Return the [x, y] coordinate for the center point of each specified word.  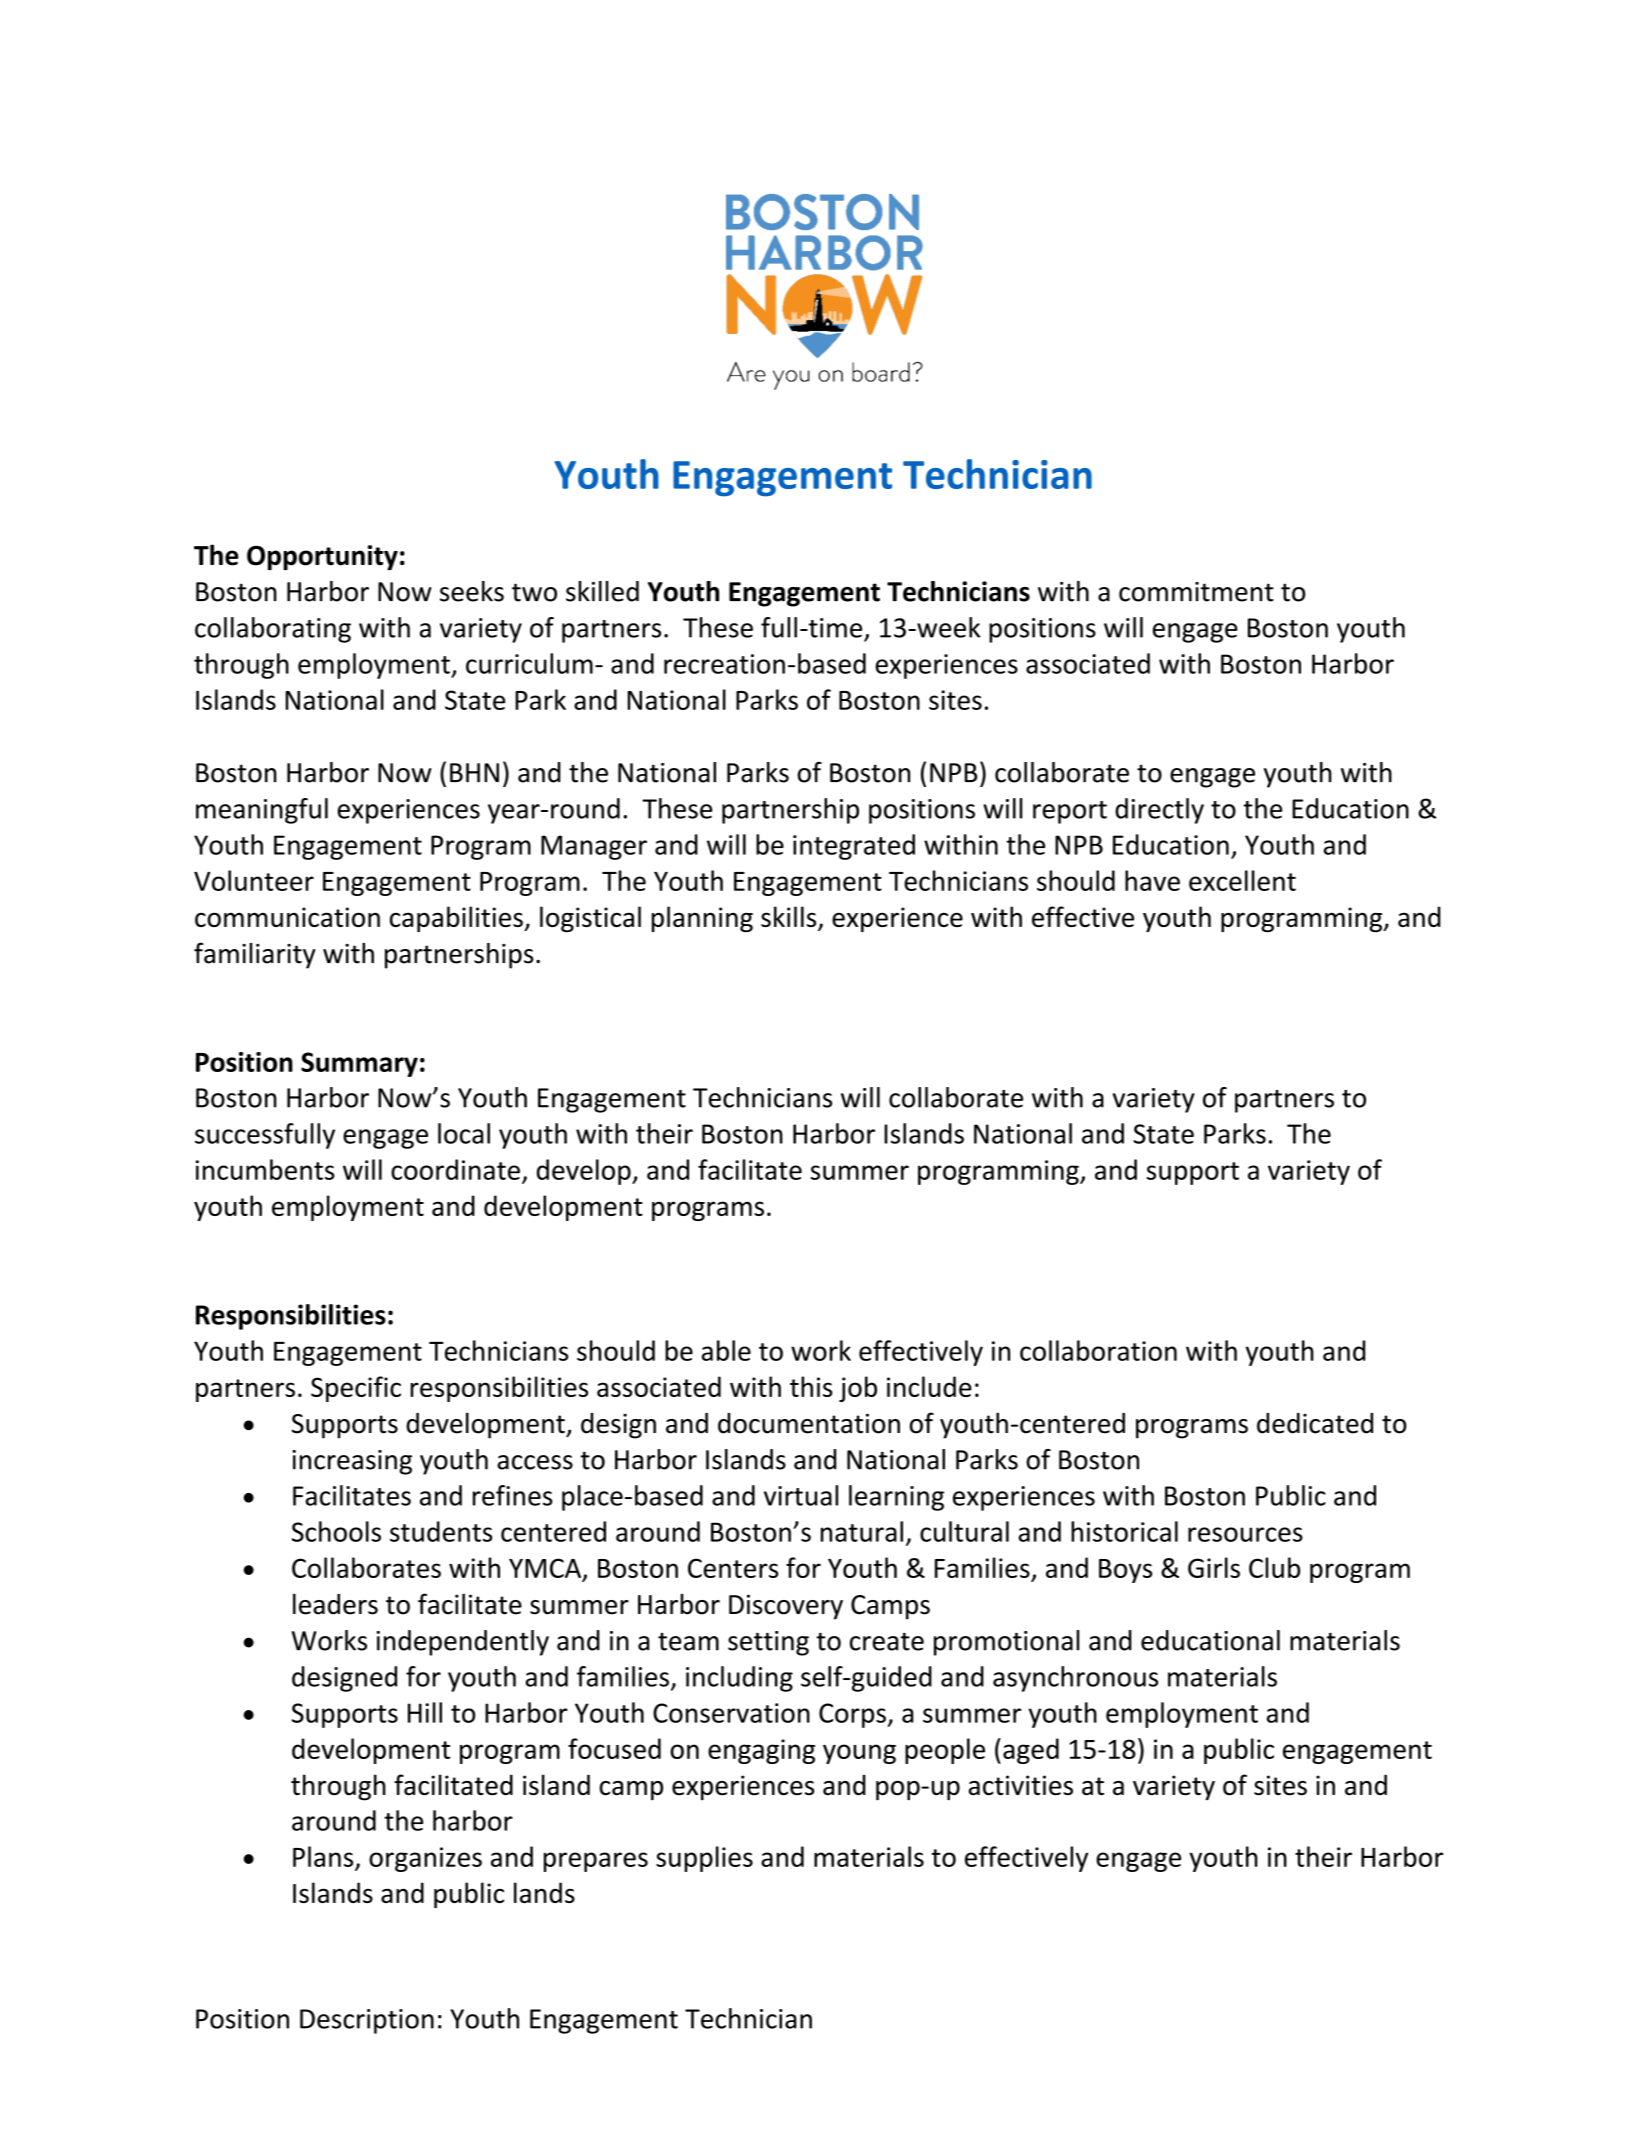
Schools [336, 1531]
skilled [602, 591]
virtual [801, 1495]
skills [790, 918]
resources [1245, 1534]
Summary [359, 1064]
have [1152, 880]
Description [367, 2021]
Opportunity [322, 558]
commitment [1196, 592]
